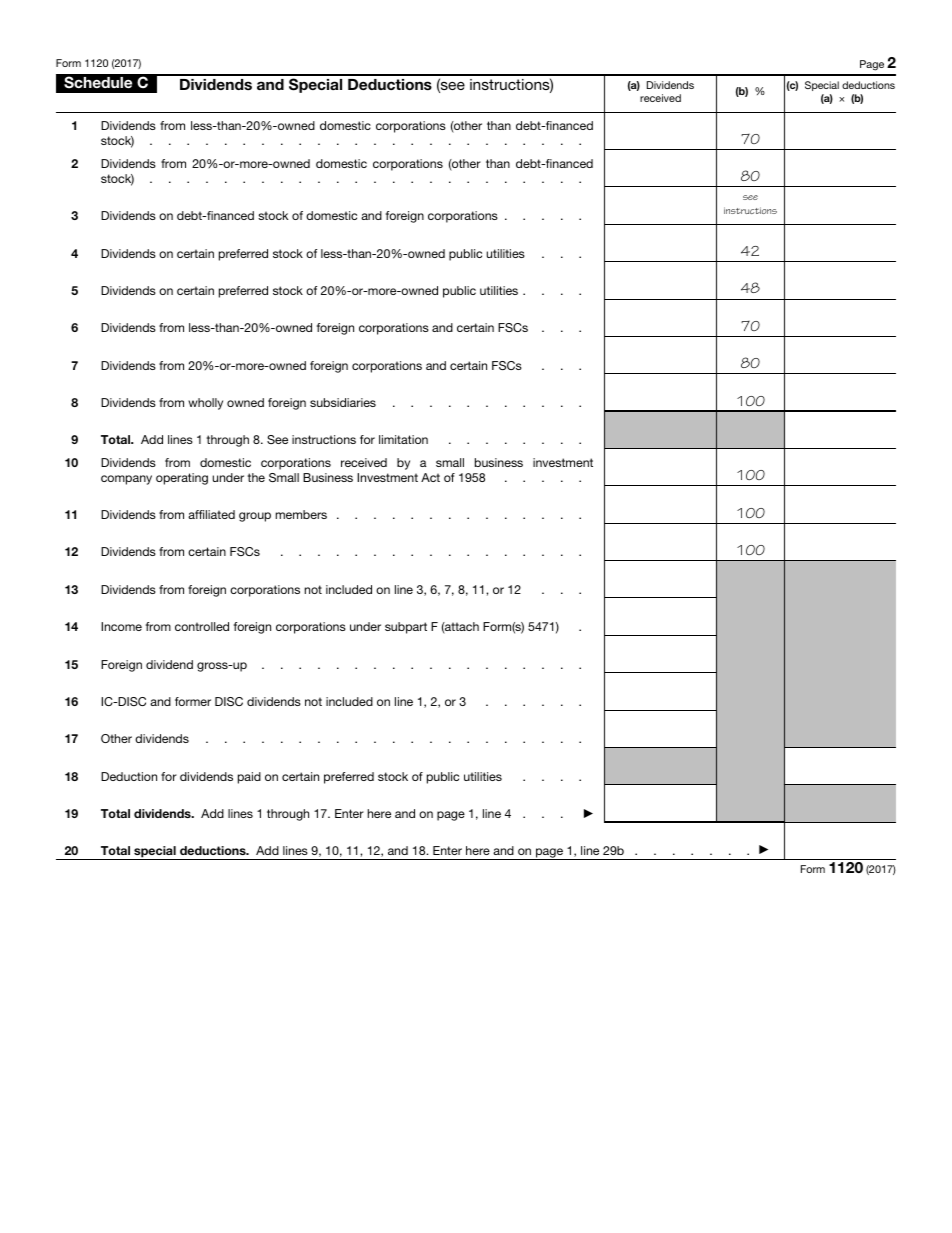 The image size is (952, 1233). Describe the element at coordinates (249, 778) in the document. I see `paid` at that location.
